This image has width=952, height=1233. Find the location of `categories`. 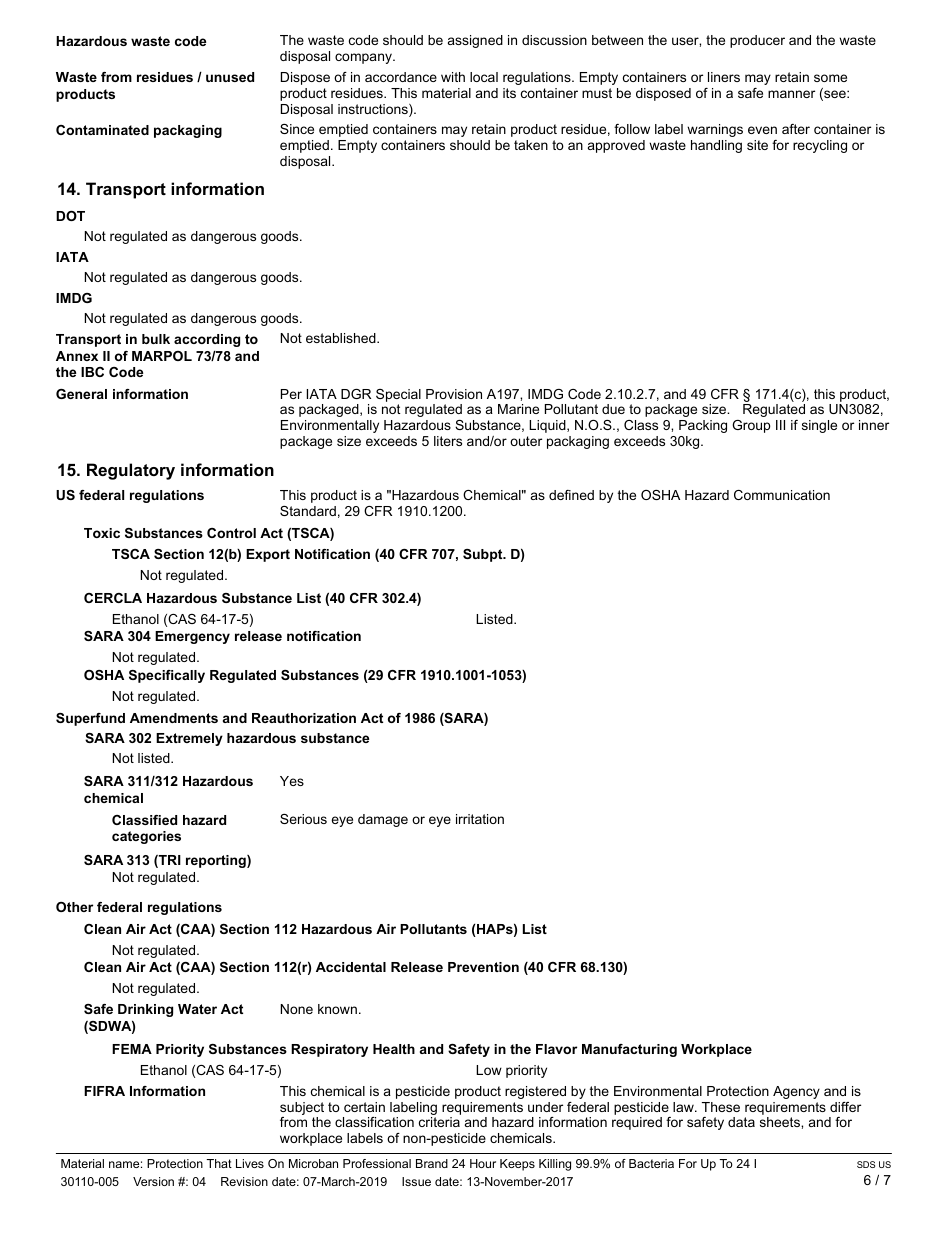

categories is located at coordinates (146, 837).
